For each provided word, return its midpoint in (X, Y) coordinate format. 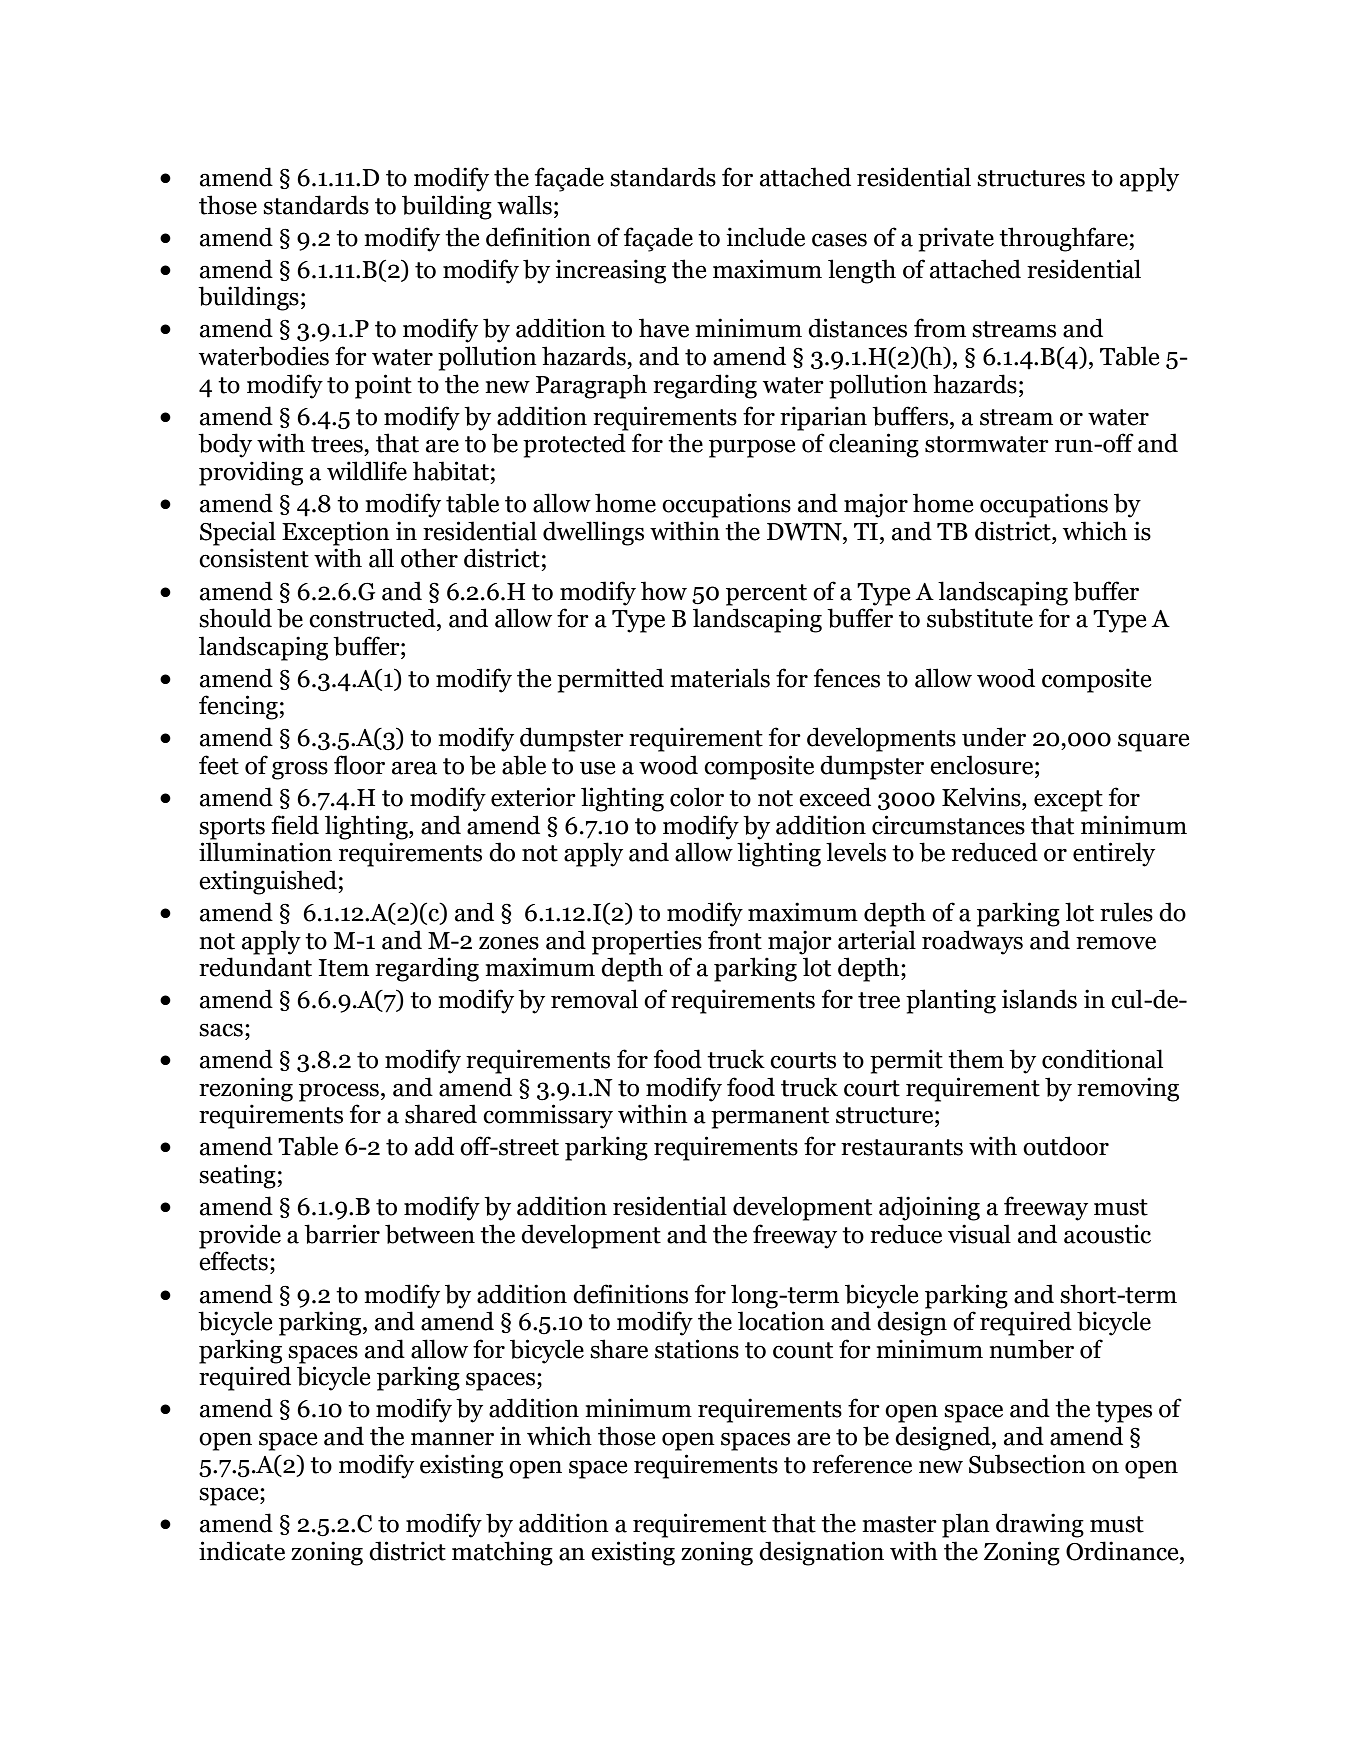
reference (862, 1464)
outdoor (1066, 1146)
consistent (254, 558)
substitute (980, 618)
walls (524, 205)
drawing (1040, 1525)
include (765, 237)
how (664, 591)
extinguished (269, 882)
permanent (770, 1118)
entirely (1114, 854)
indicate (242, 1551)
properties (647, 942)
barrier (342, 1234)
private (956, 239)
